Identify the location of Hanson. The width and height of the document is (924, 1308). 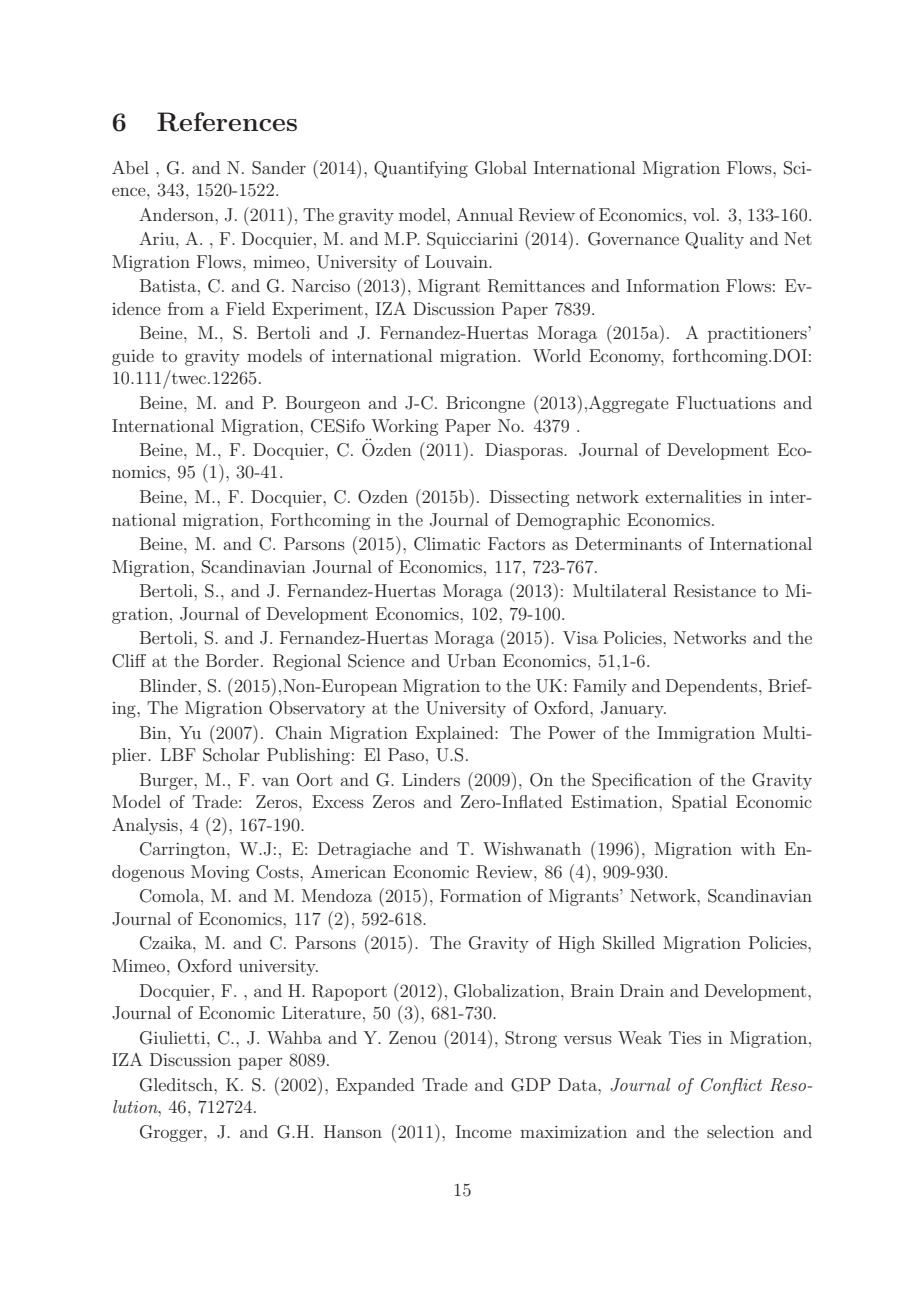
(353, 1131).
